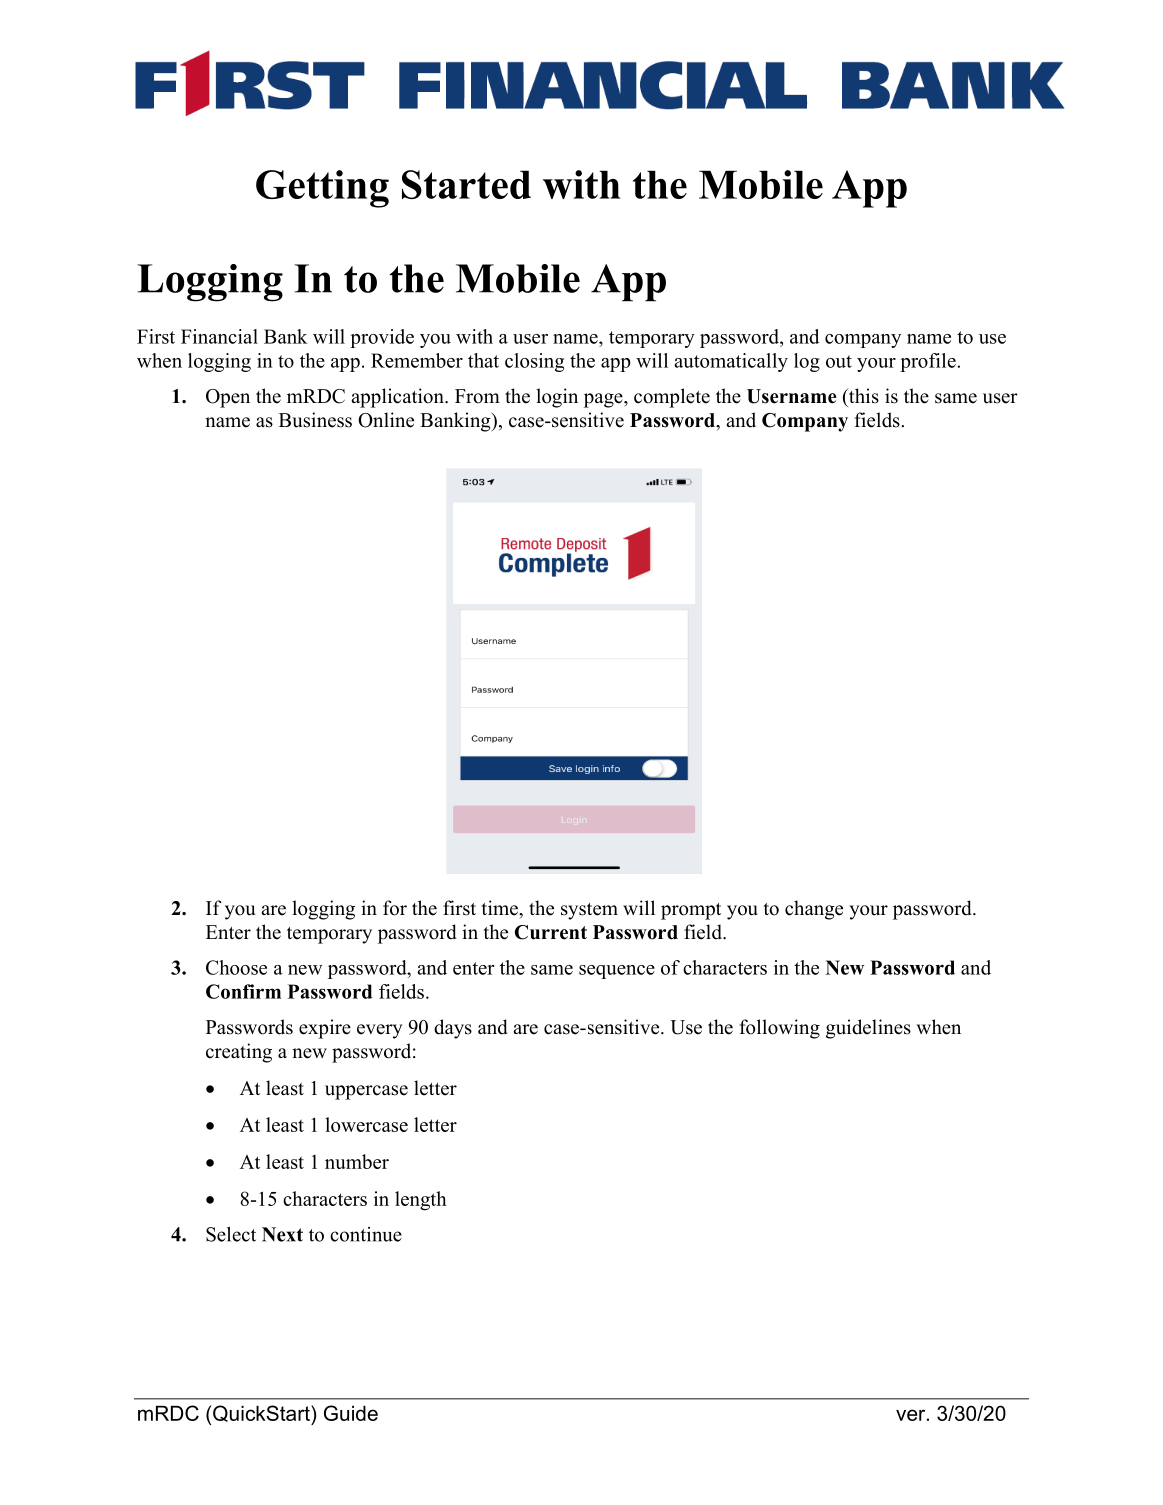 Image resolution: width=1163 pixels, height=1505 pixels. I want to click on system, so click(589, 911).
